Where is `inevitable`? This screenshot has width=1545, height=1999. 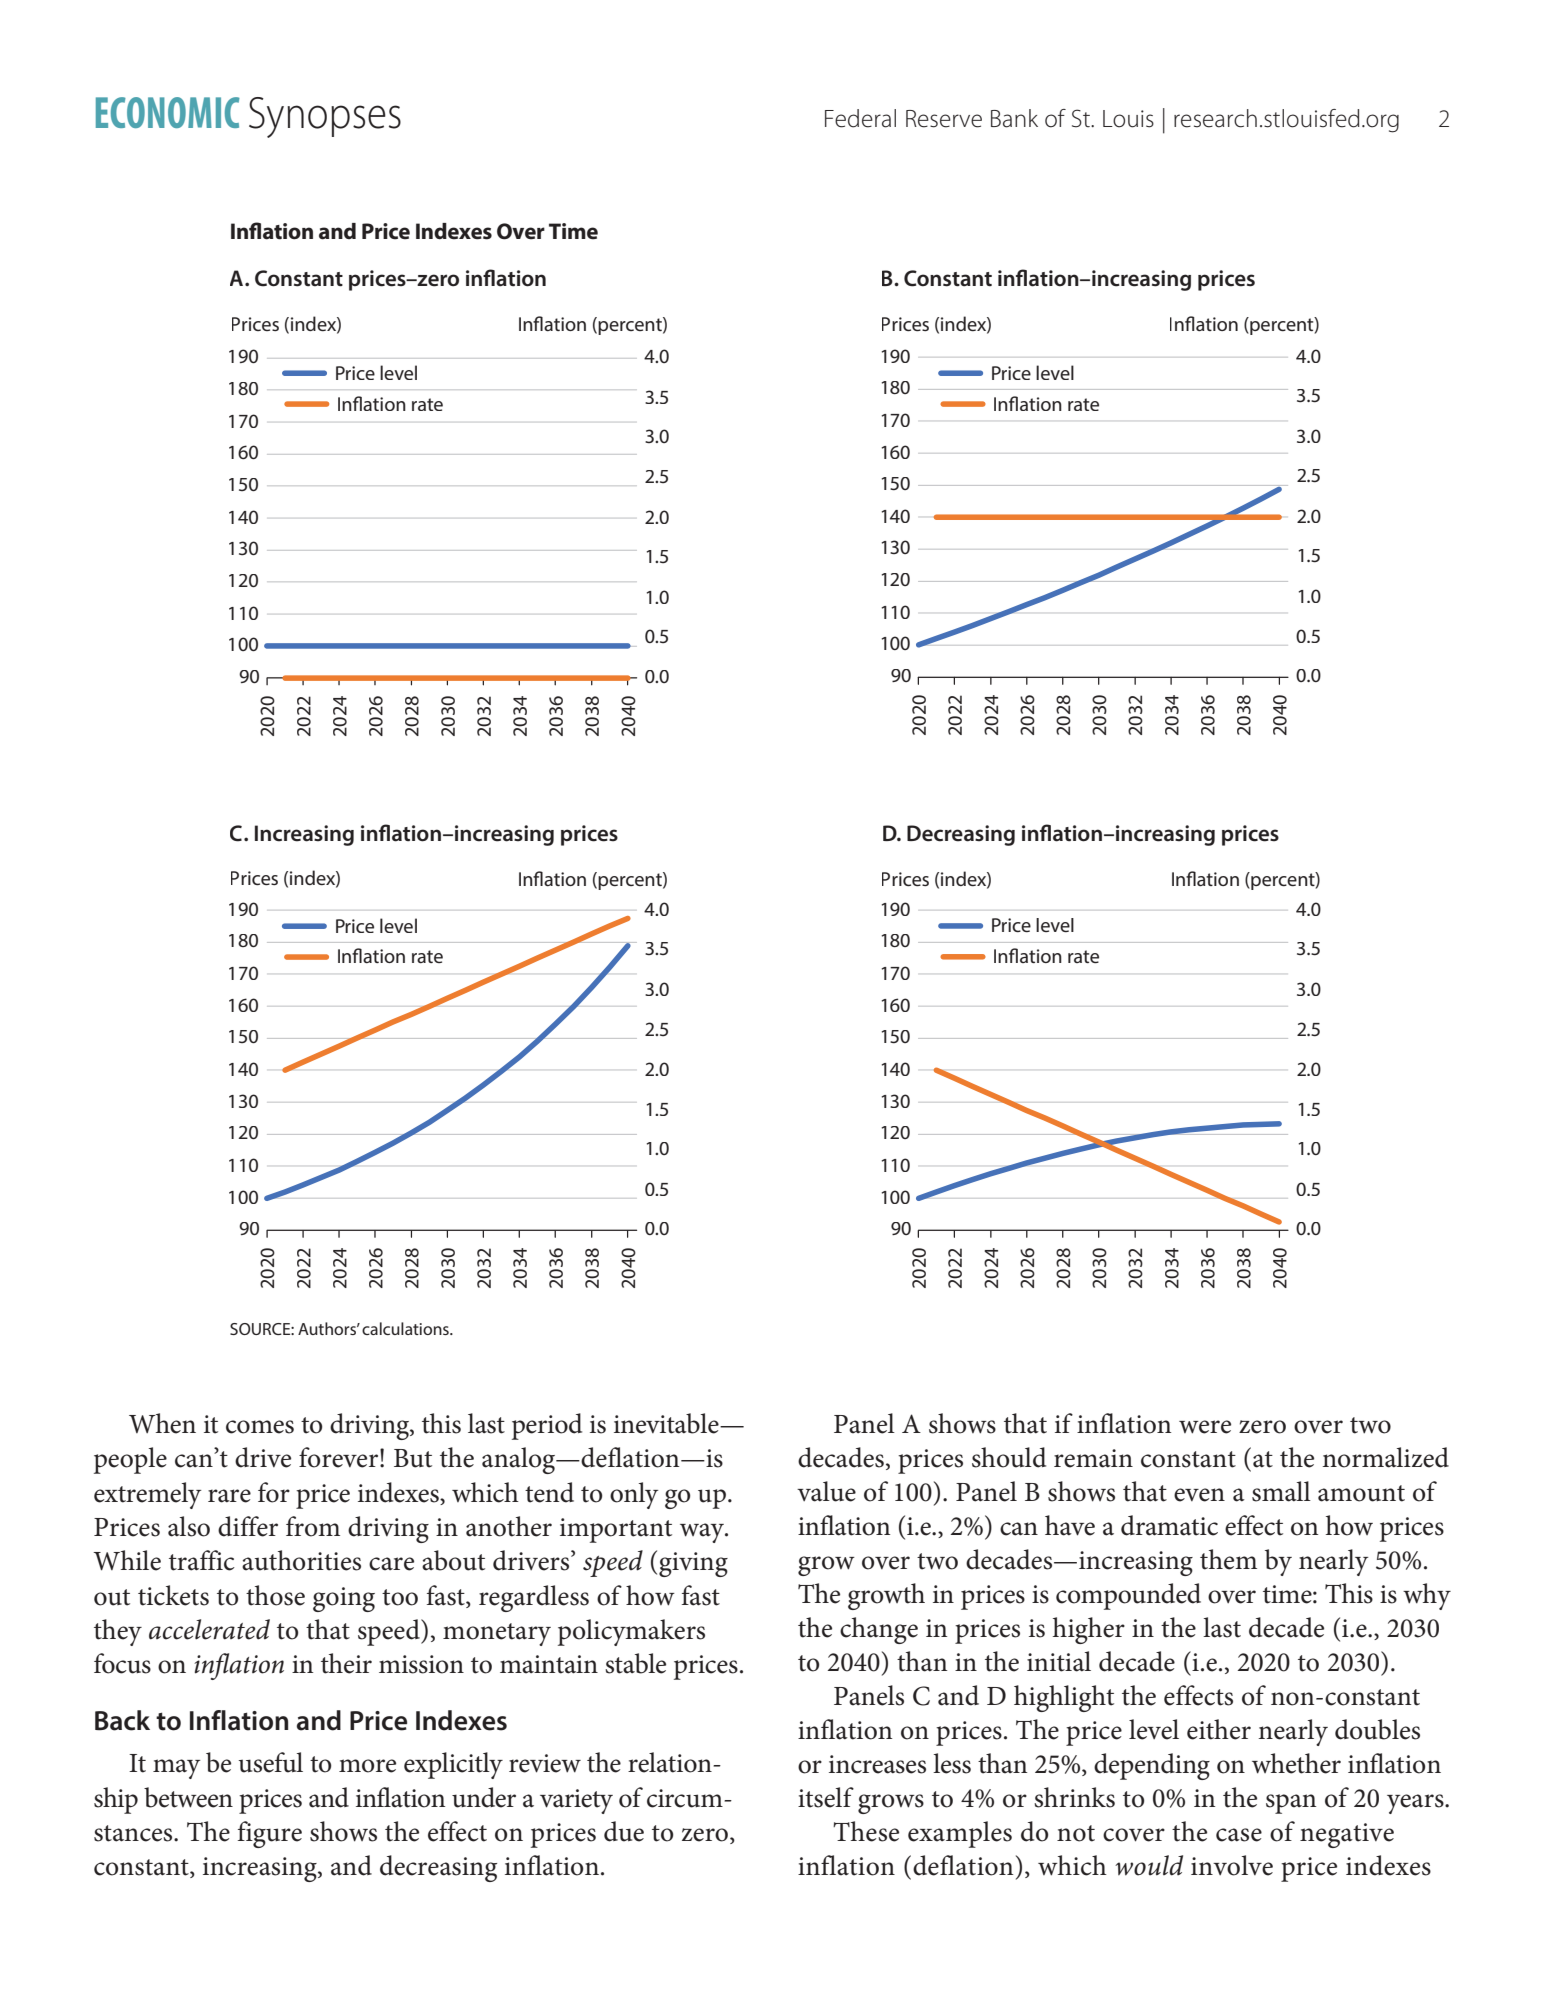
inevitable is located at coordinates (667, 1423).
